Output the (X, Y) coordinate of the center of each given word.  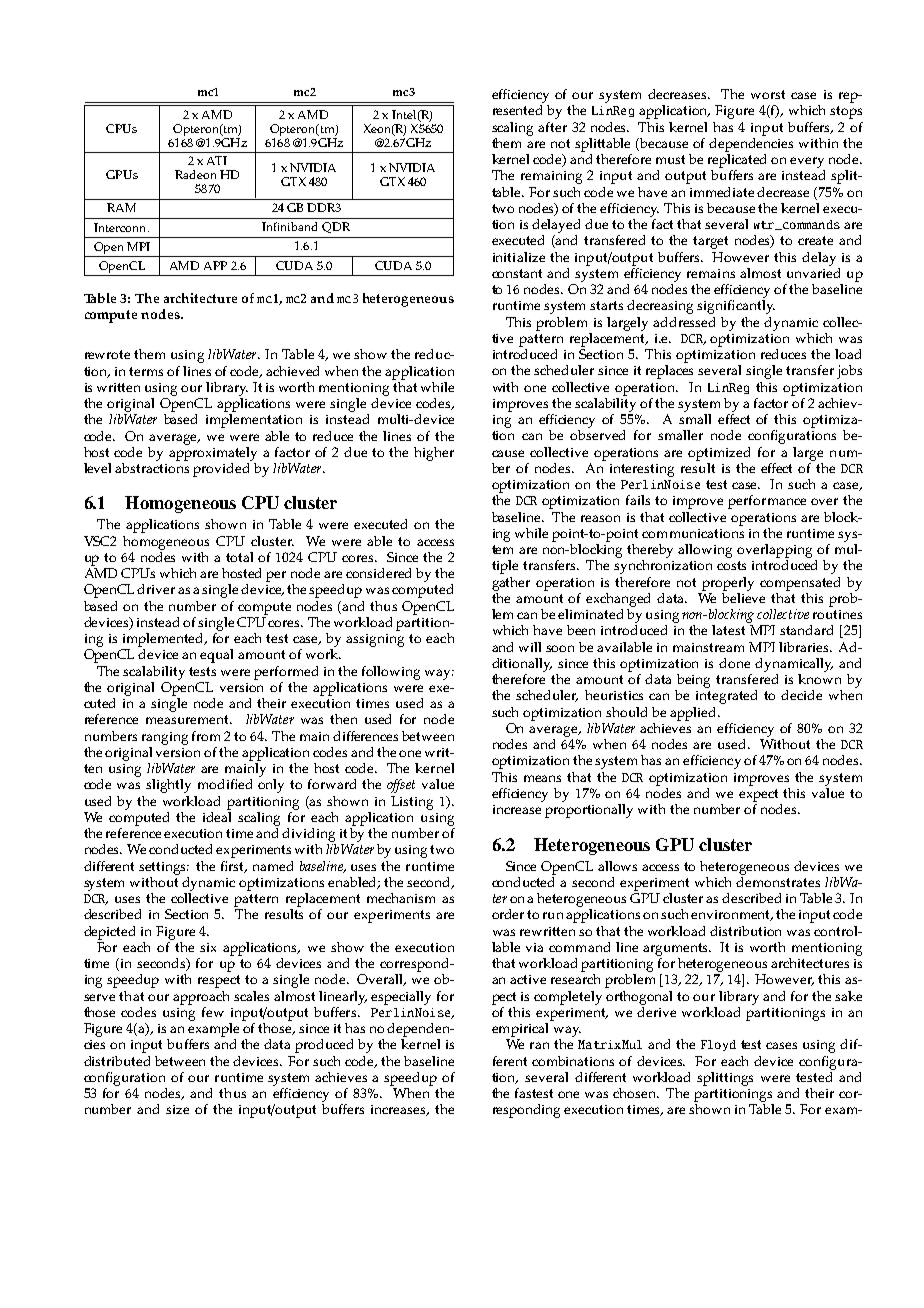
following (391, 673)
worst (768, 94)
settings (164, 868)
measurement (189, 719)
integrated (726, 697)
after (552, 127)
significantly (736, 307)
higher (434, 454)
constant (517, 273)
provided (221, 470)
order (508, 914)
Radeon (195, 174)
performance (767, 502)
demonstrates (778, 880)
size (177, 1109)
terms (146, 371)
